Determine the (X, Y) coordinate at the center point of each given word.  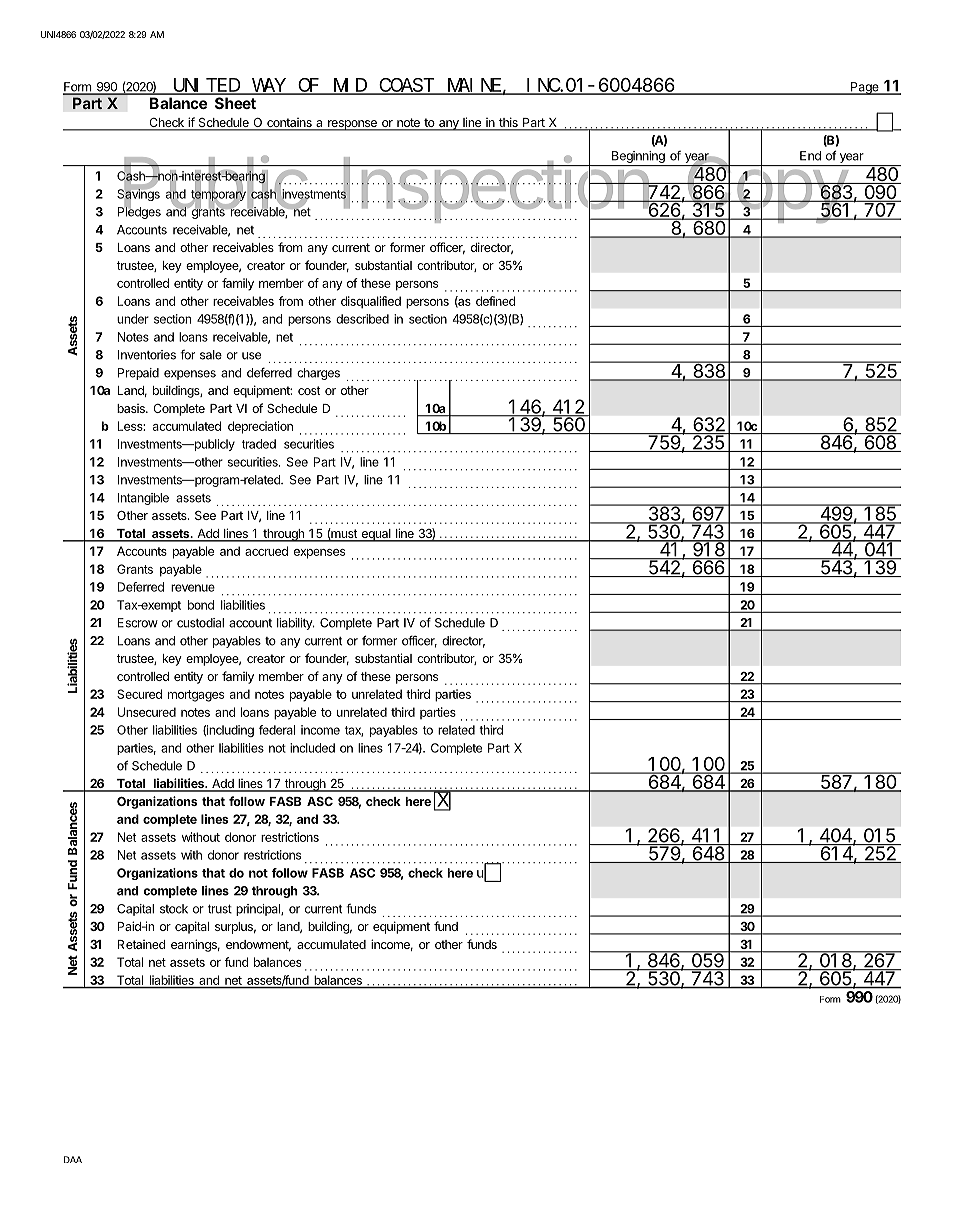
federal (277, 730)
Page (865, 88)
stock (174, 909)
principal (259, 910)
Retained (141, 944)
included (312, 748)
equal (376, 535)
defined (495, 301)
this (508, 123)
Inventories (147, 355)
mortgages (196, 696)
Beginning (638, 157)
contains (289, 124)
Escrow (138, 623)
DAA (73, 1159)
